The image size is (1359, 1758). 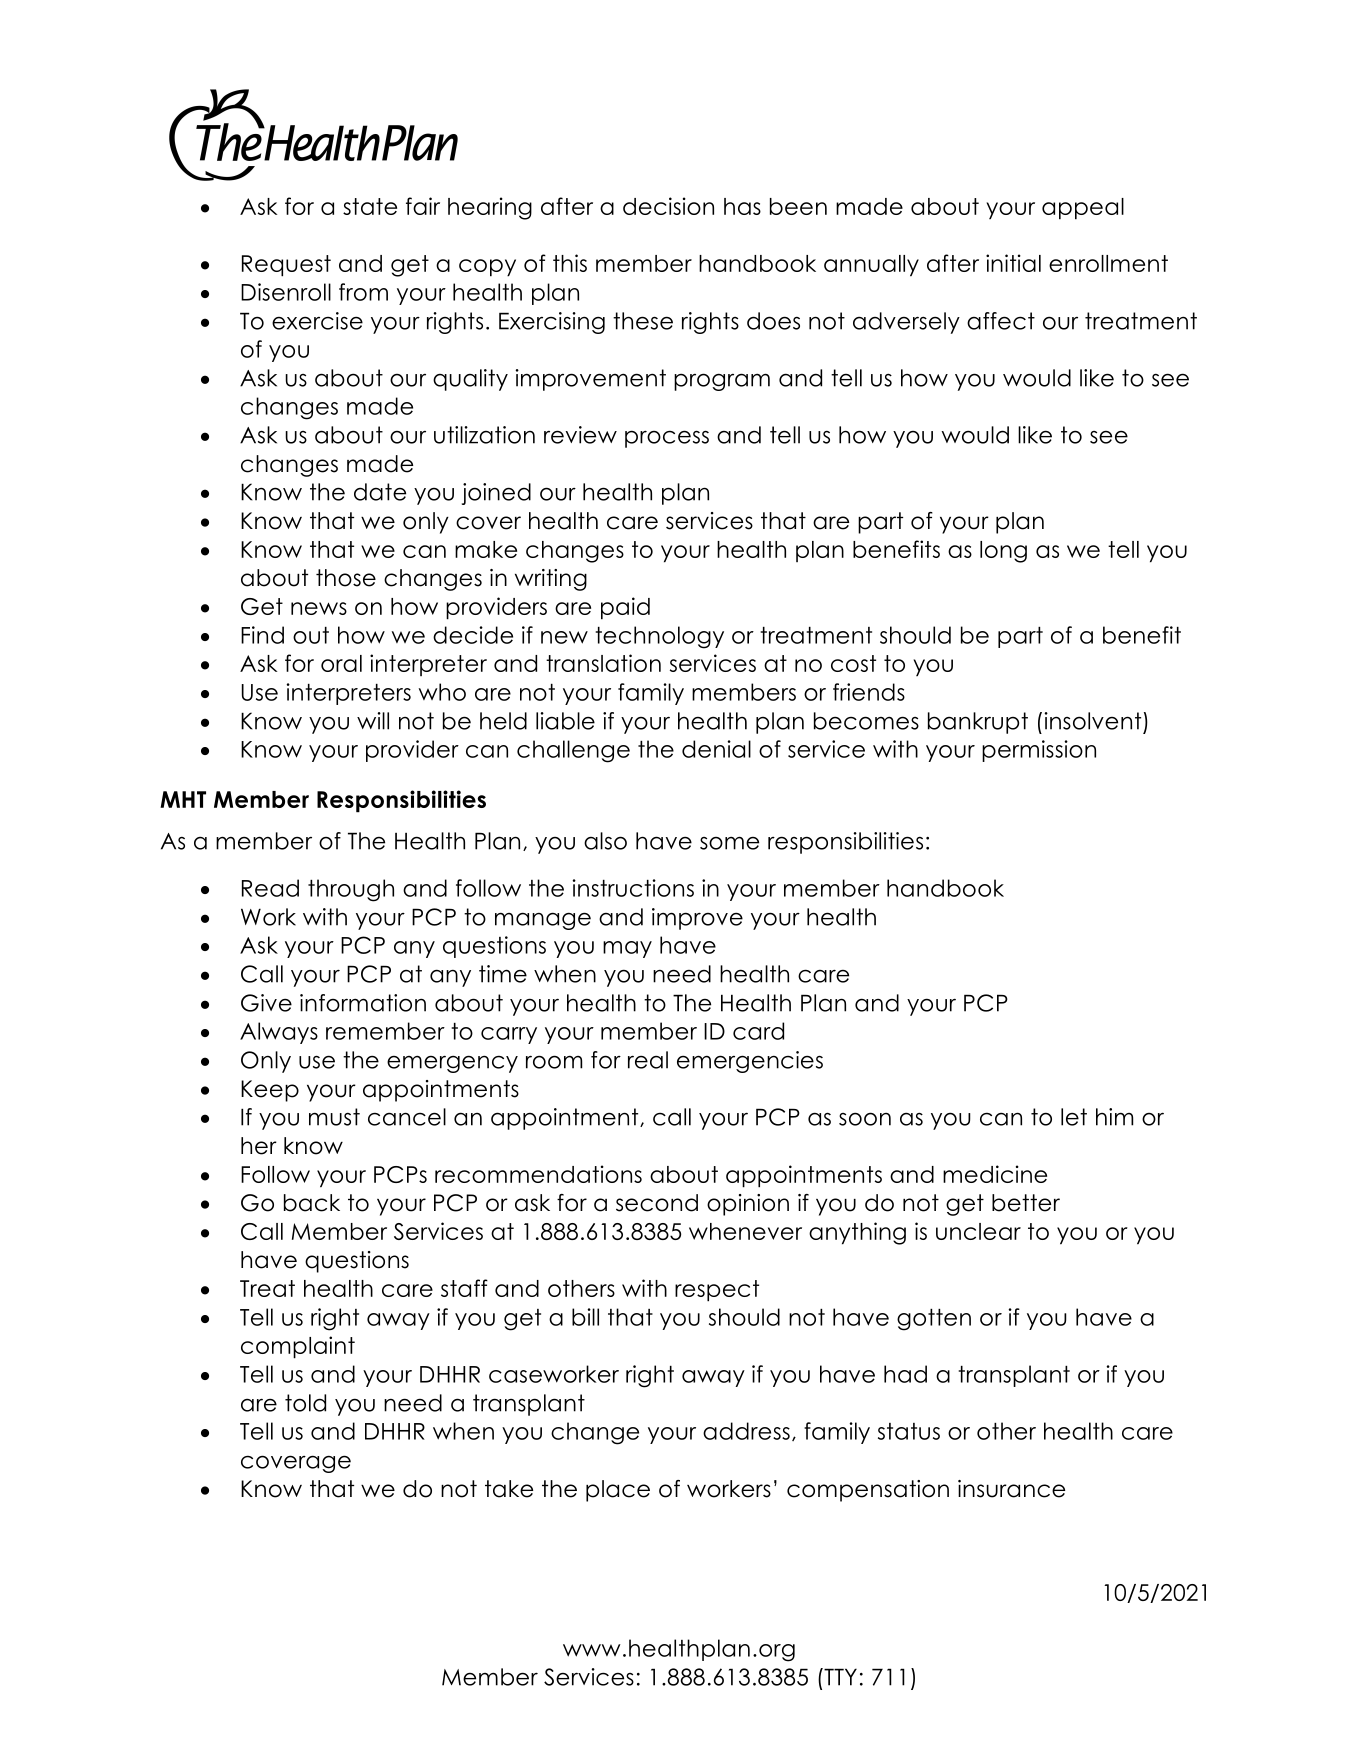 What do you see at coordinates (667, 439) in the image?
I see `process` at bounding box center [667, 439].
